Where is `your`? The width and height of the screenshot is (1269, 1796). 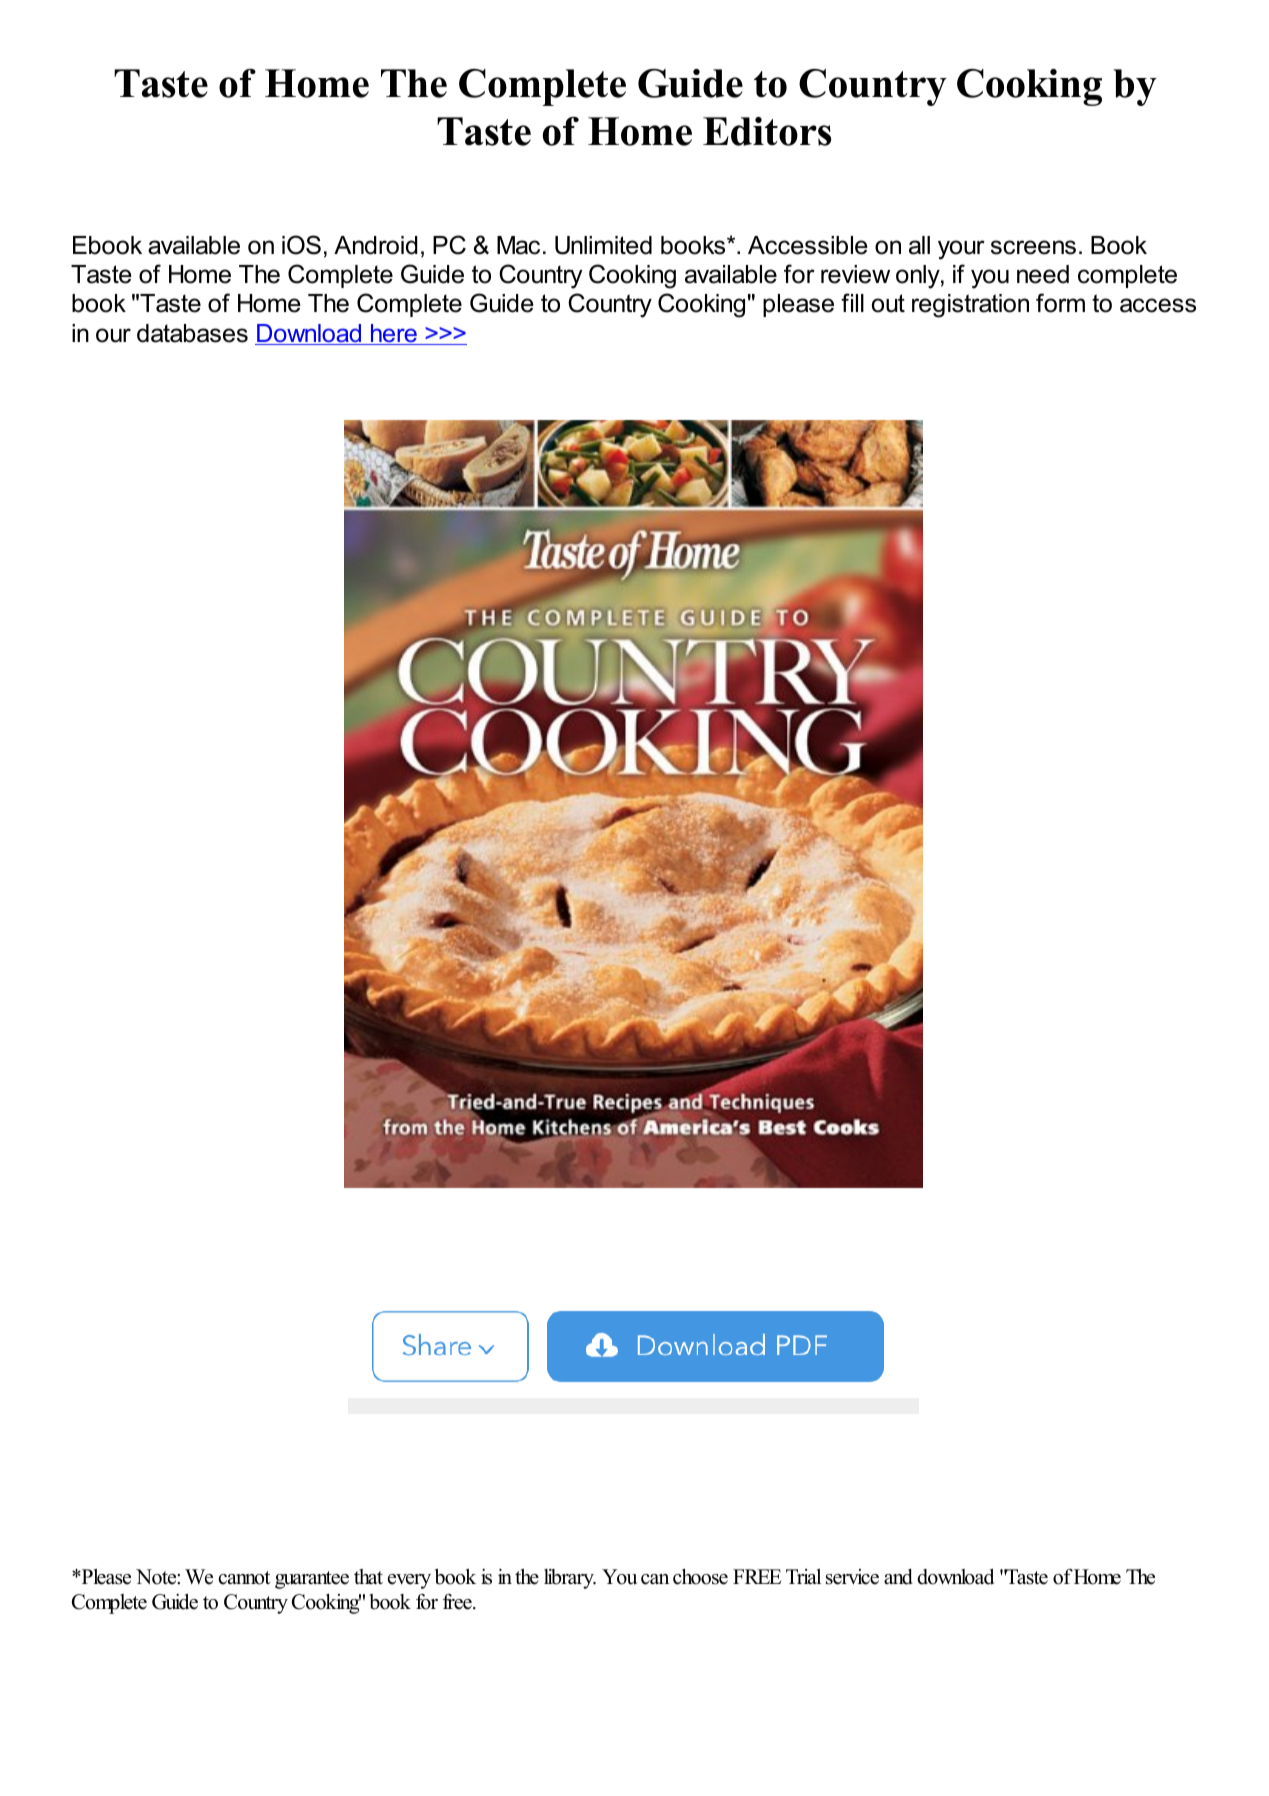 your is located at coordinates (961, 250).
